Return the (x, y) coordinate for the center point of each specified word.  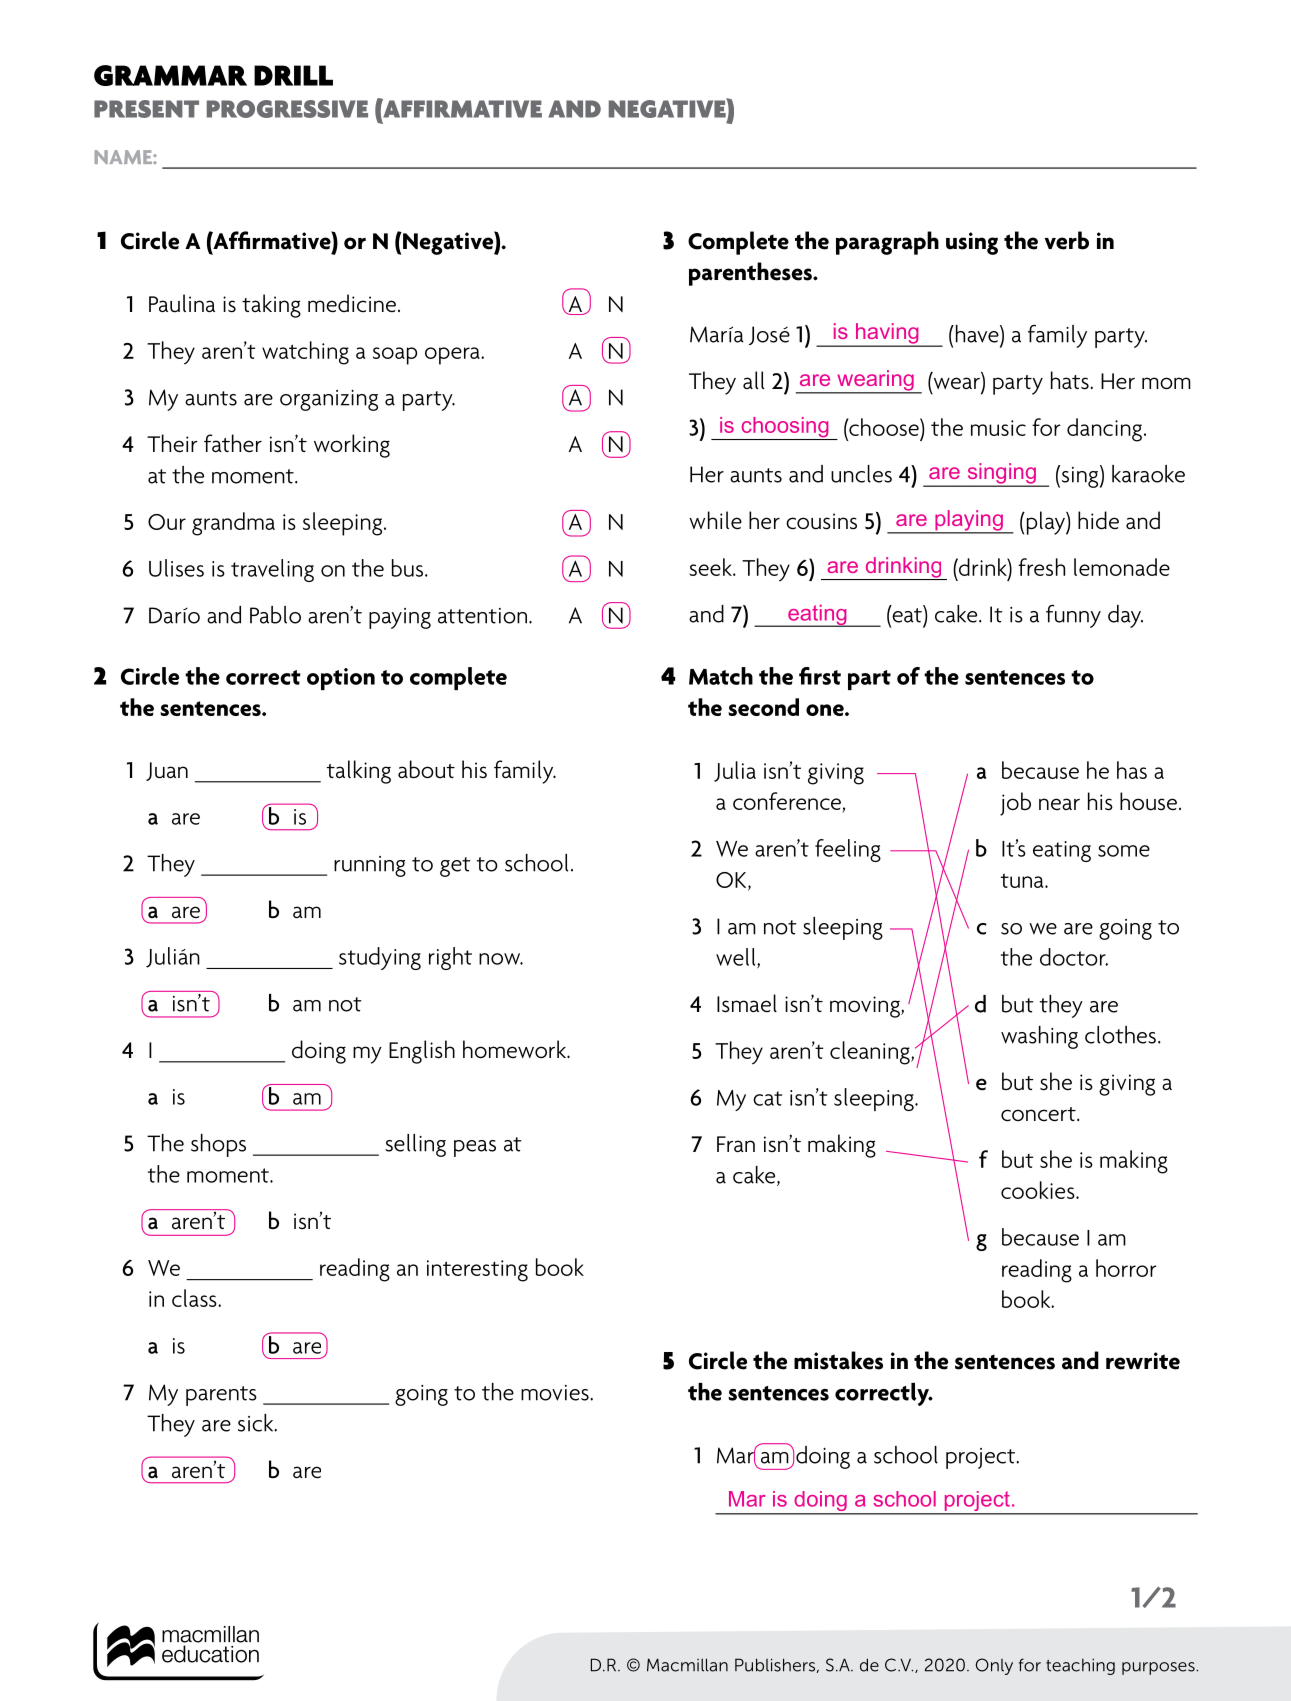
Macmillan (687, 1665)
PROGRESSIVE (287, 109)
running (370, 866)
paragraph (887, 243)
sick (257, 1423)
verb (1067, 240)
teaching (1080, 1666)
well (737, 958)
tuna (1023, 880)
